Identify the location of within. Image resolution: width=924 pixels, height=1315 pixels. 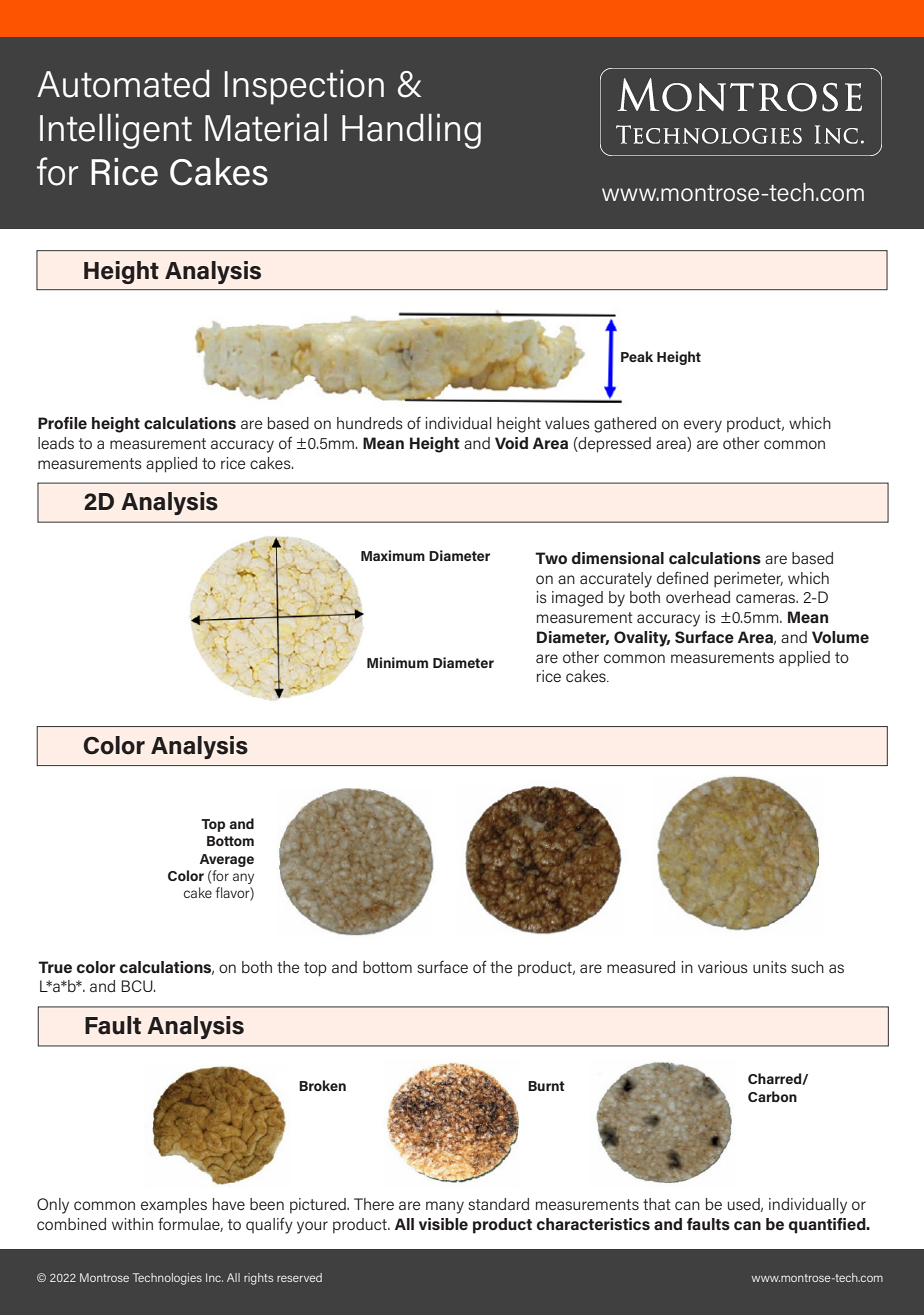
(132, 1224).
